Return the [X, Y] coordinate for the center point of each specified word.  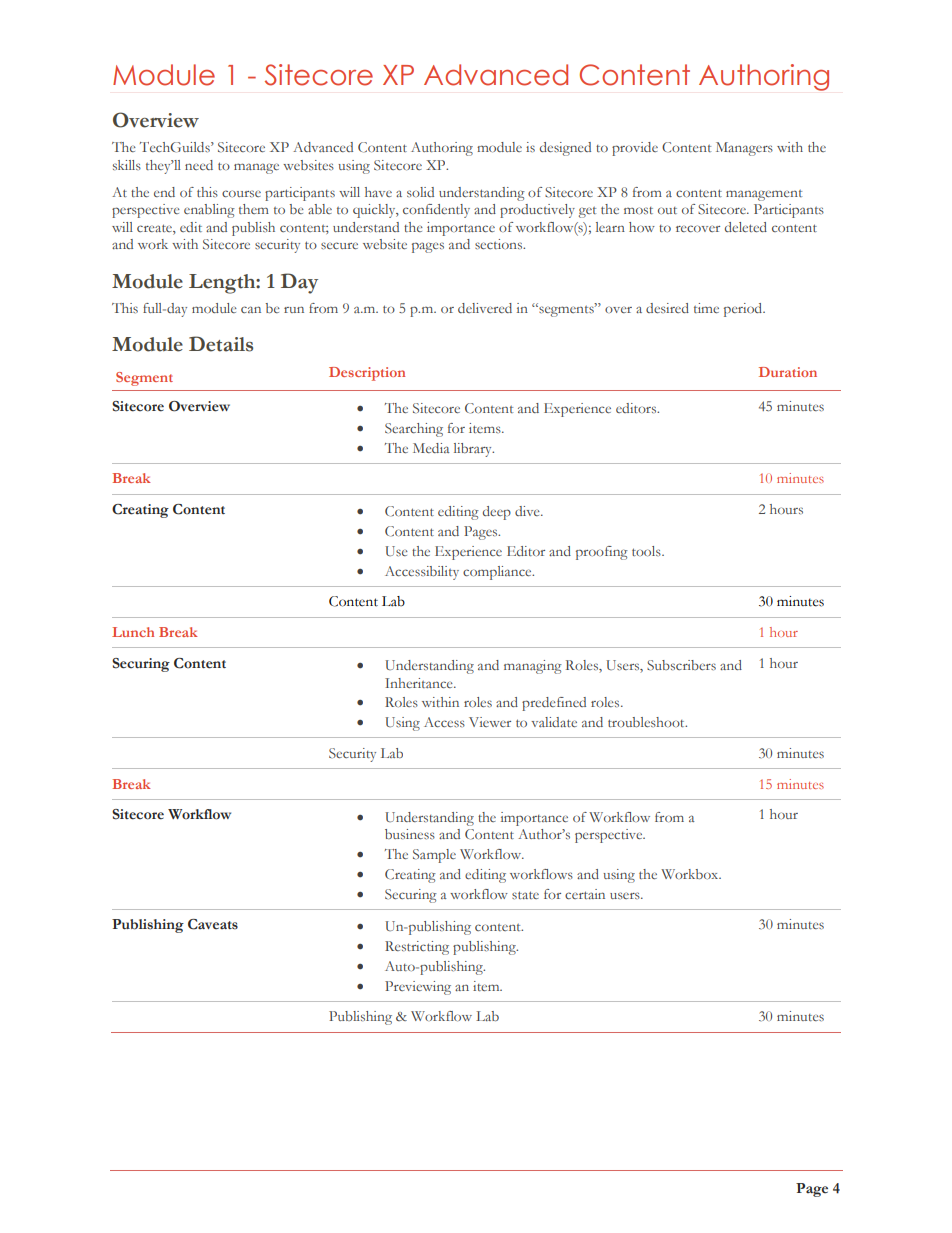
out [667, 210]
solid [420, 192]
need [199, 165]
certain [585, 894]
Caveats [213, 924]
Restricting [417, 948]
